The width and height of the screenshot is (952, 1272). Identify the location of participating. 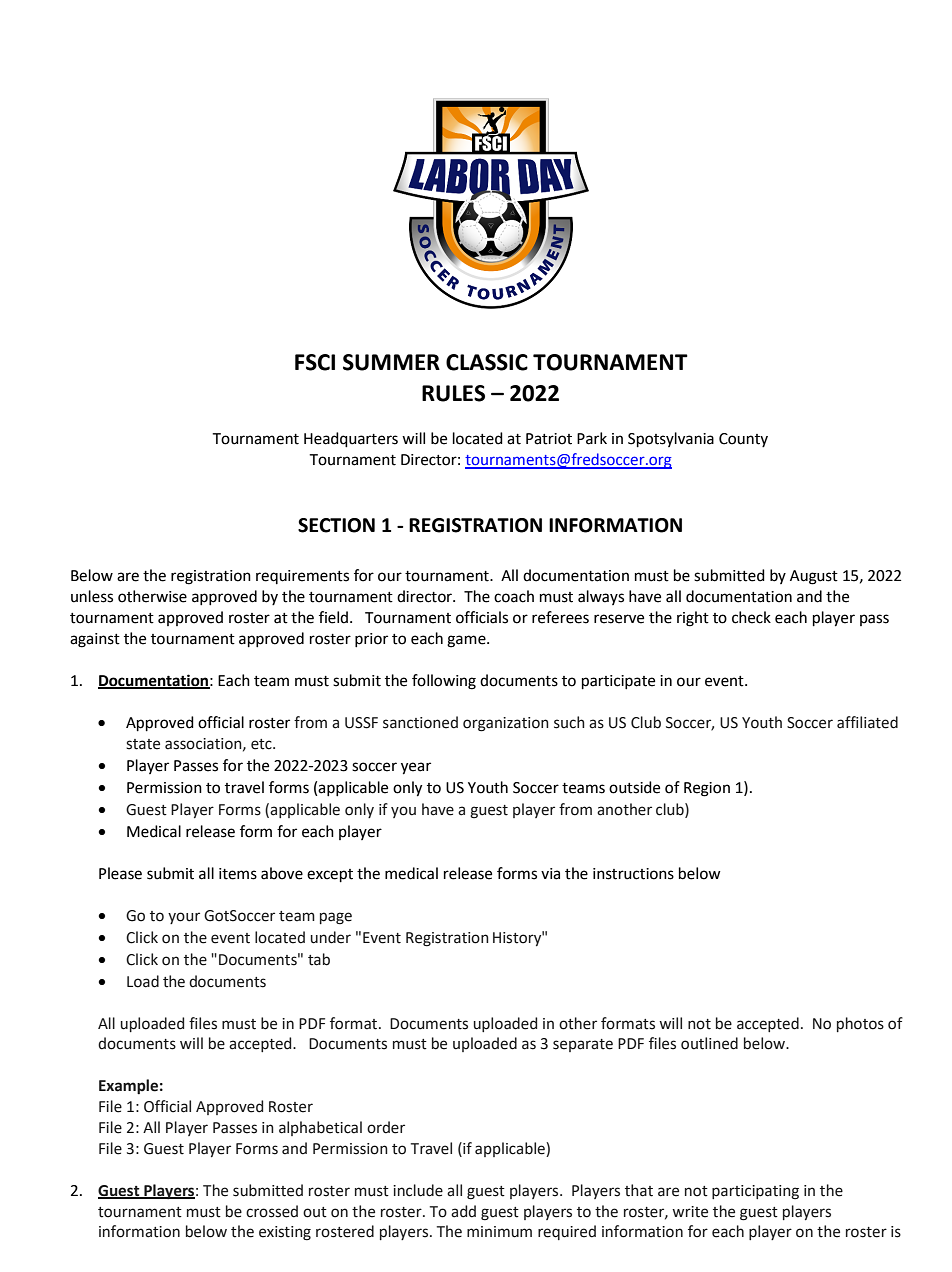
(755, 1192).
